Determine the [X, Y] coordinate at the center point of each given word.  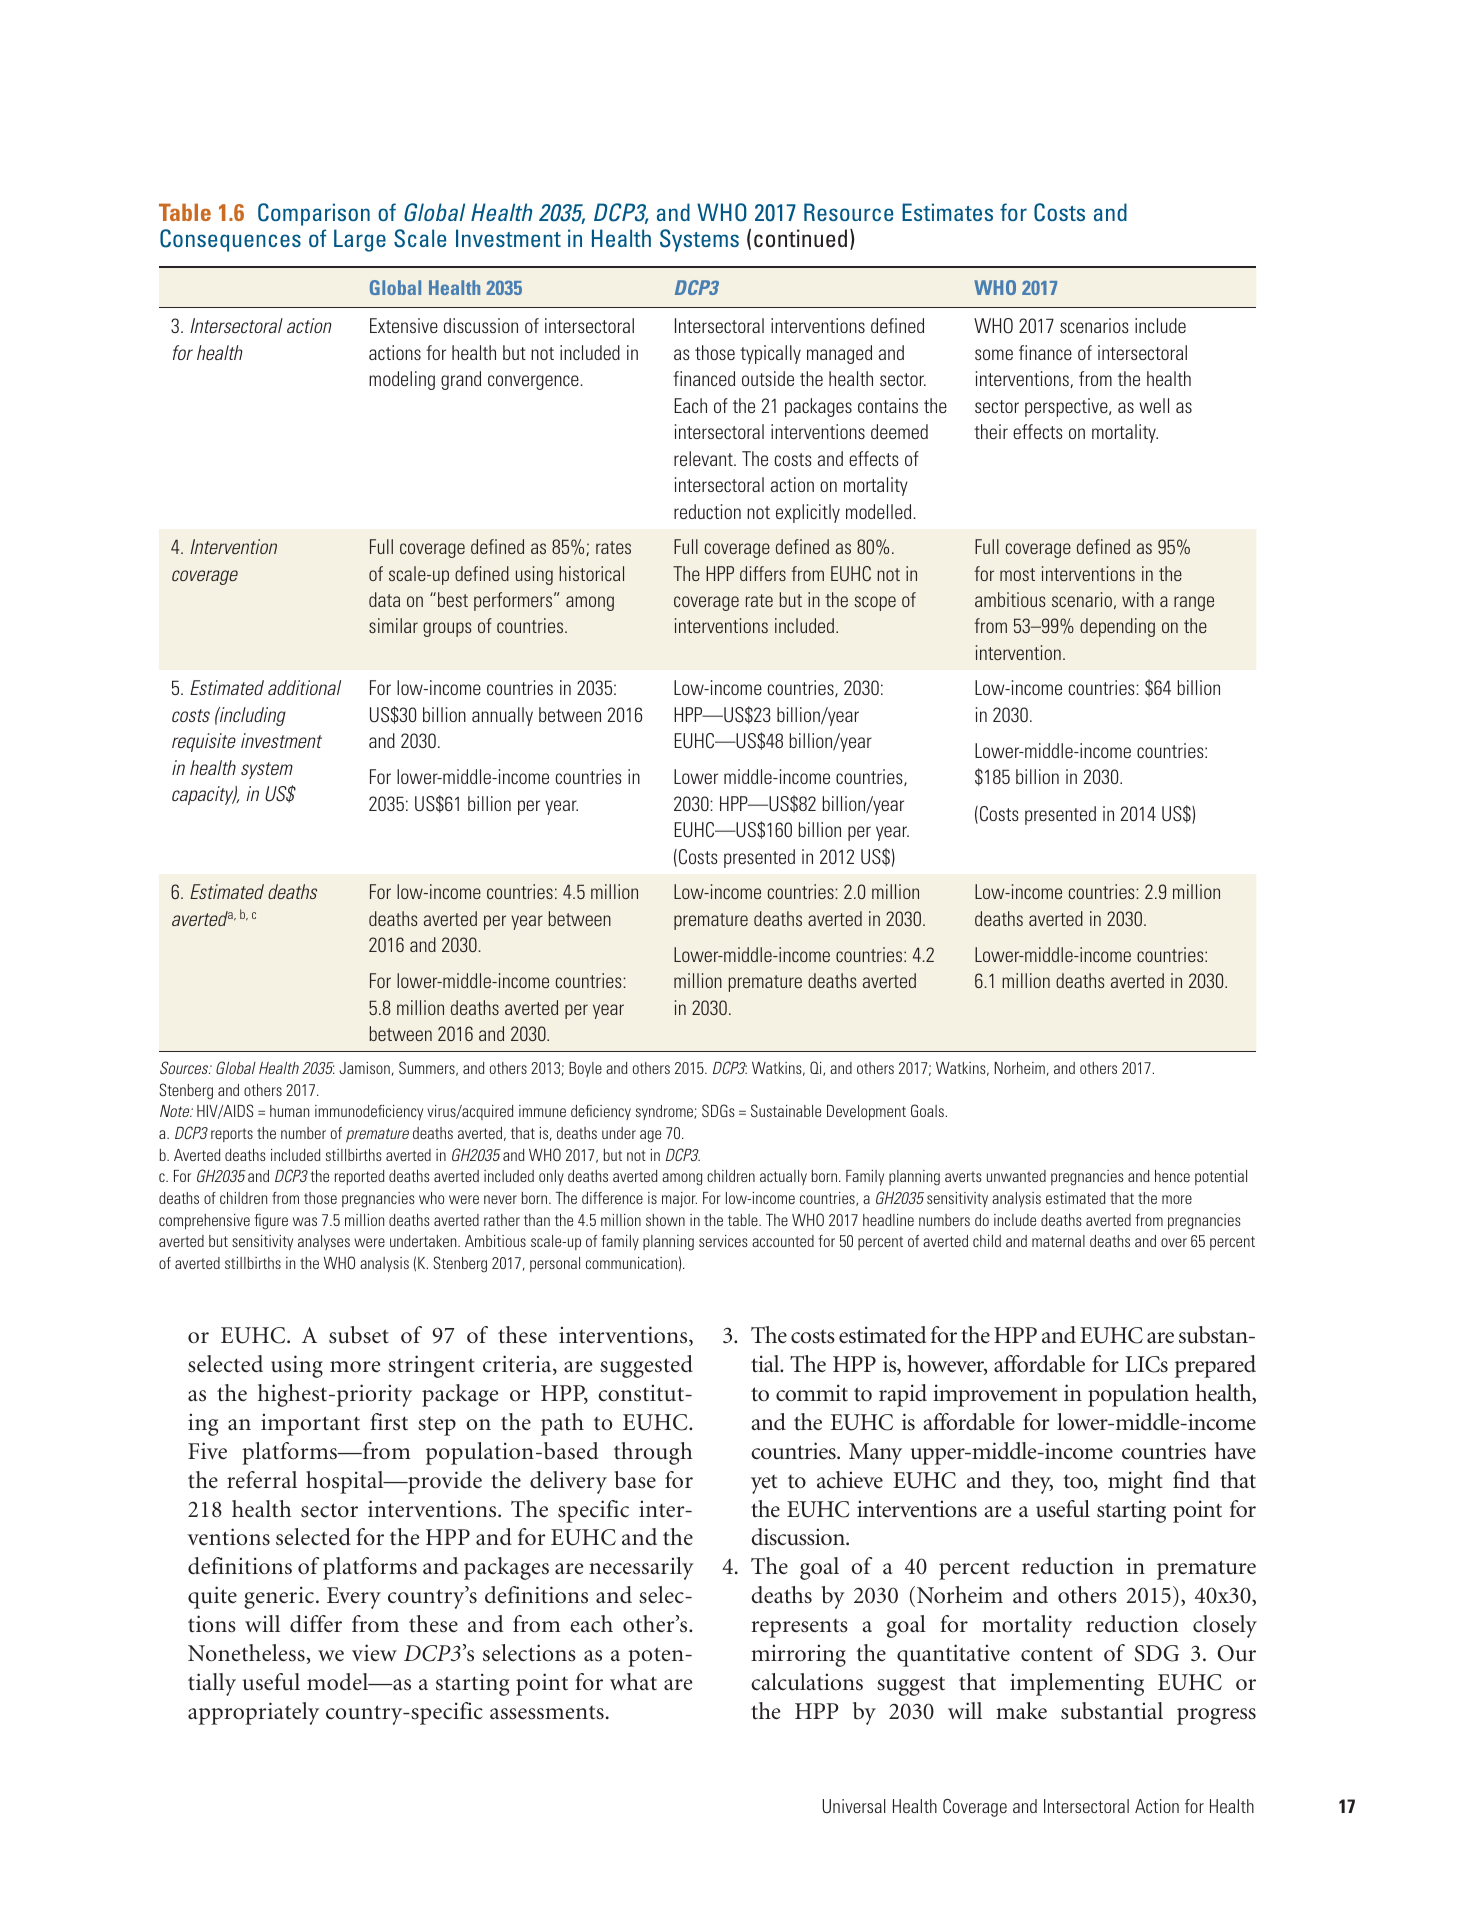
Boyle [585, 1069]
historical [591, 573]
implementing [1077, 1684]
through [653, 1453]
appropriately [253, 1713]
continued [800, 238]
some [994, 354]
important [310, 1424]
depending [1117, 627]
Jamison [364, 1068]
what [633, 1681]
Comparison [314, 214]
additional [304, 687]
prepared [1215, 1366]
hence [1172, 1176]
